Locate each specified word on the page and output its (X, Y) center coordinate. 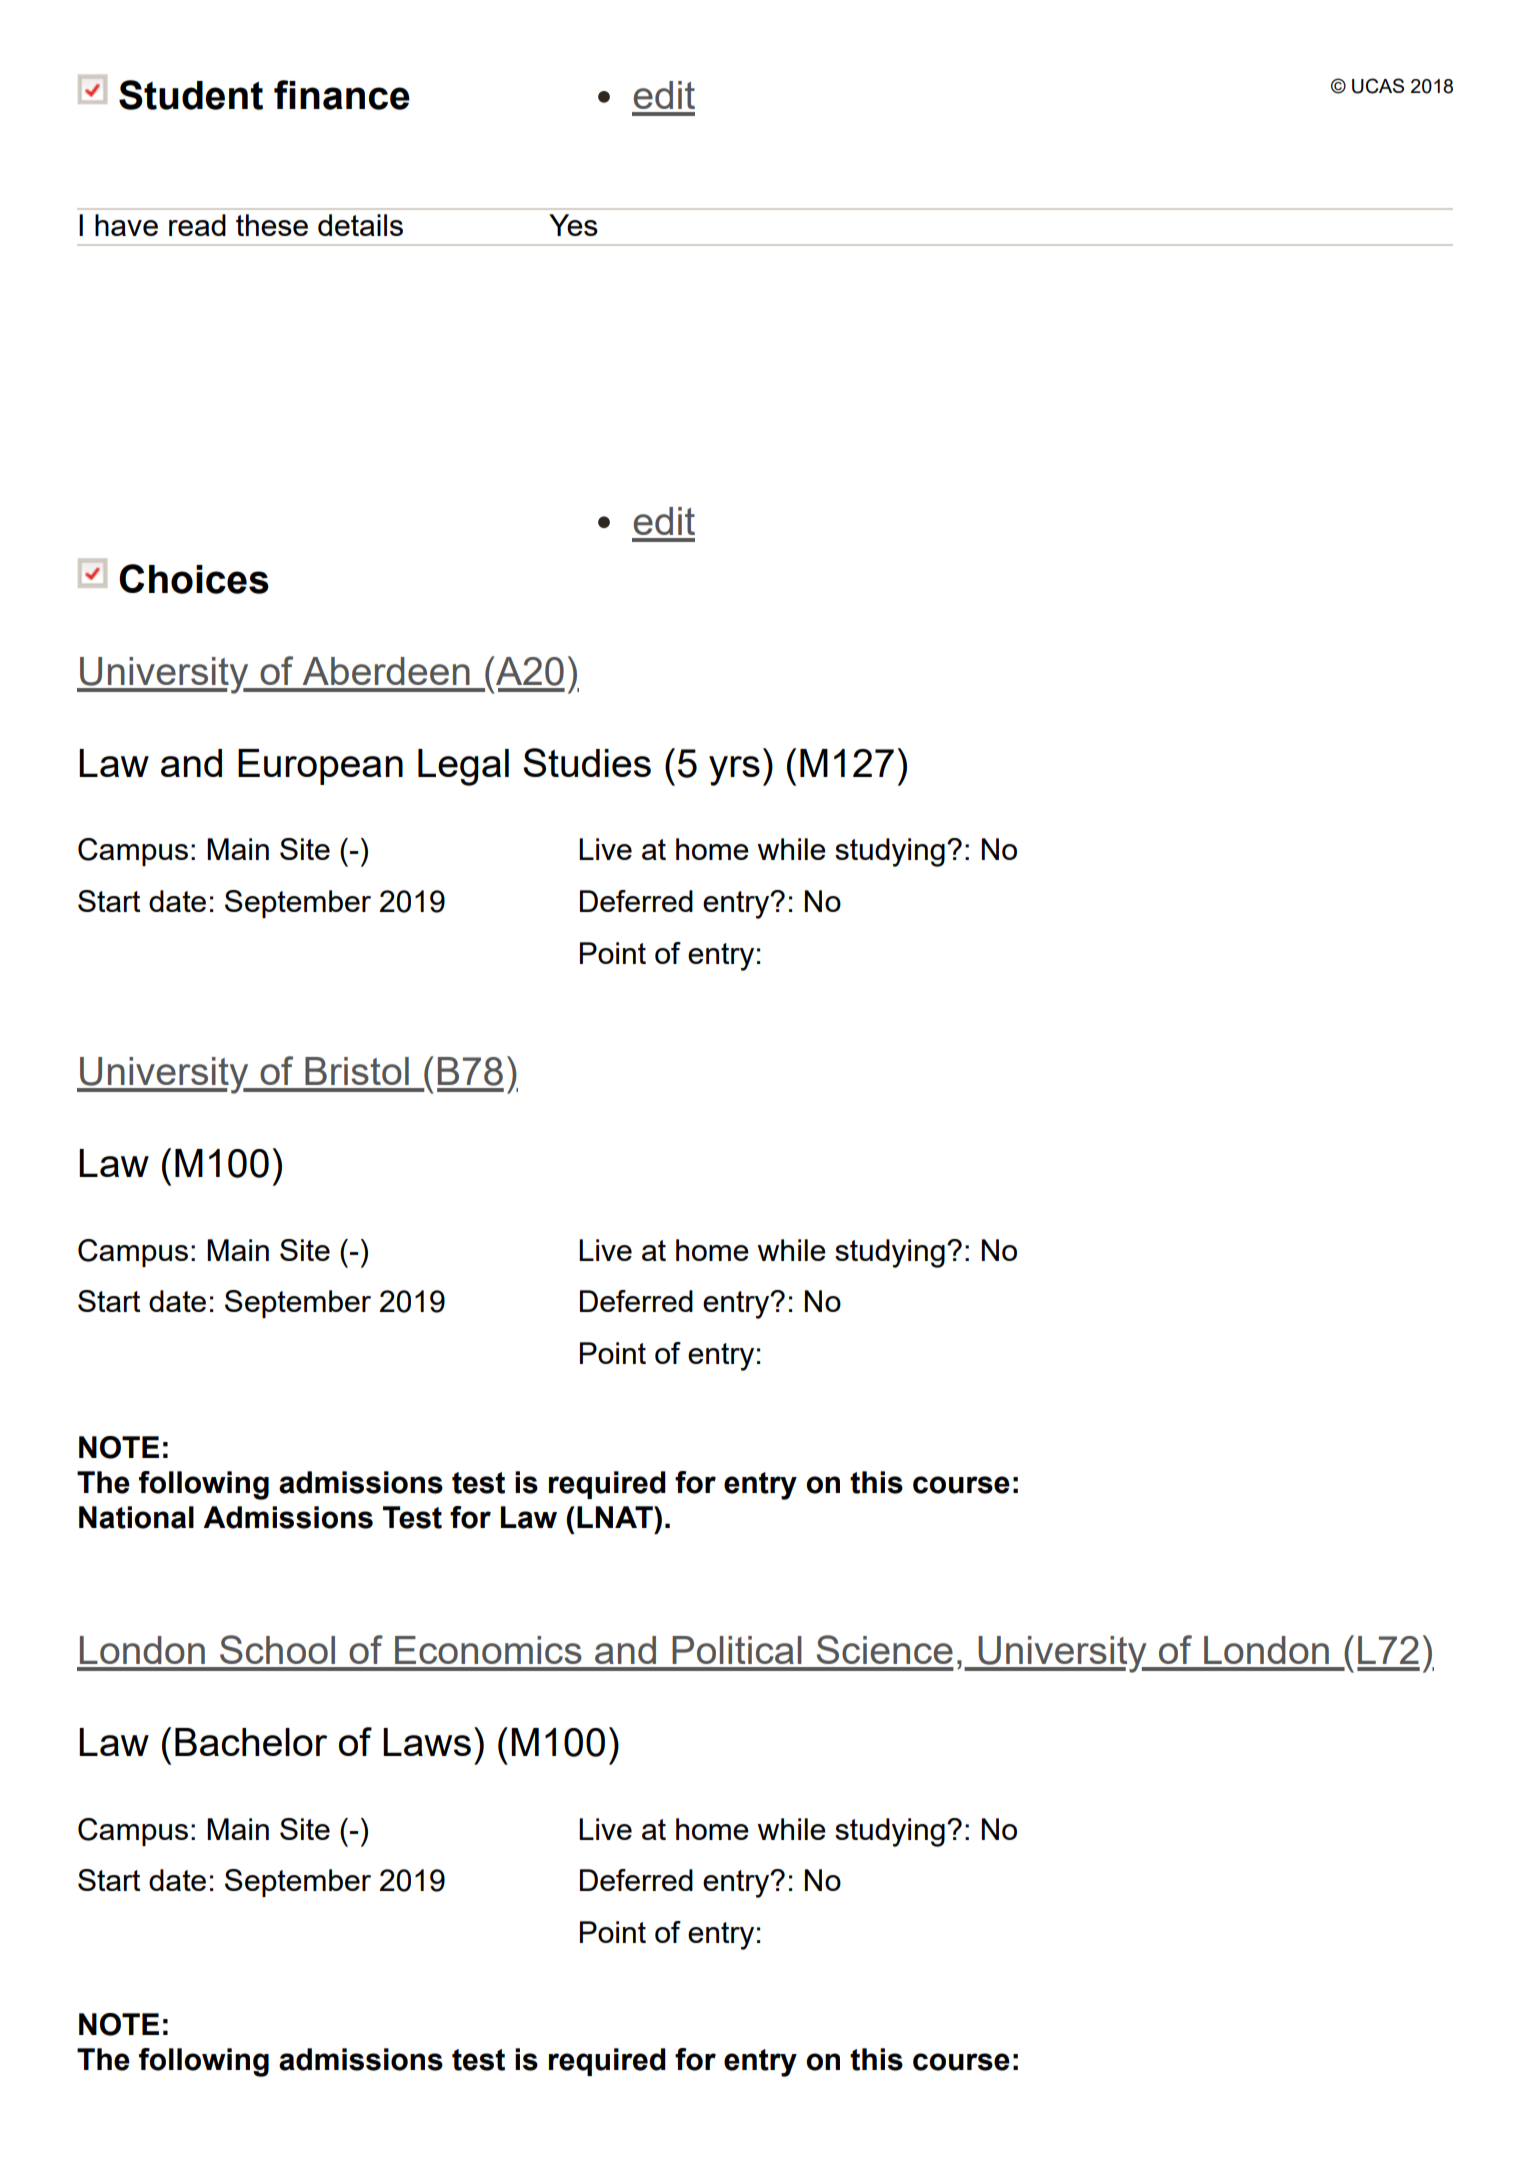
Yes (573, 225)
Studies (587, 762)
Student (191, 95)
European (320, 767)
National (136, 1517)
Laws (427, 1742)
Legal (463, 767)
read (197, 225)
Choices (194, 579)
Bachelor (251, 1742)
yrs (734, 771)
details (360, 225)
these (272, 225)
